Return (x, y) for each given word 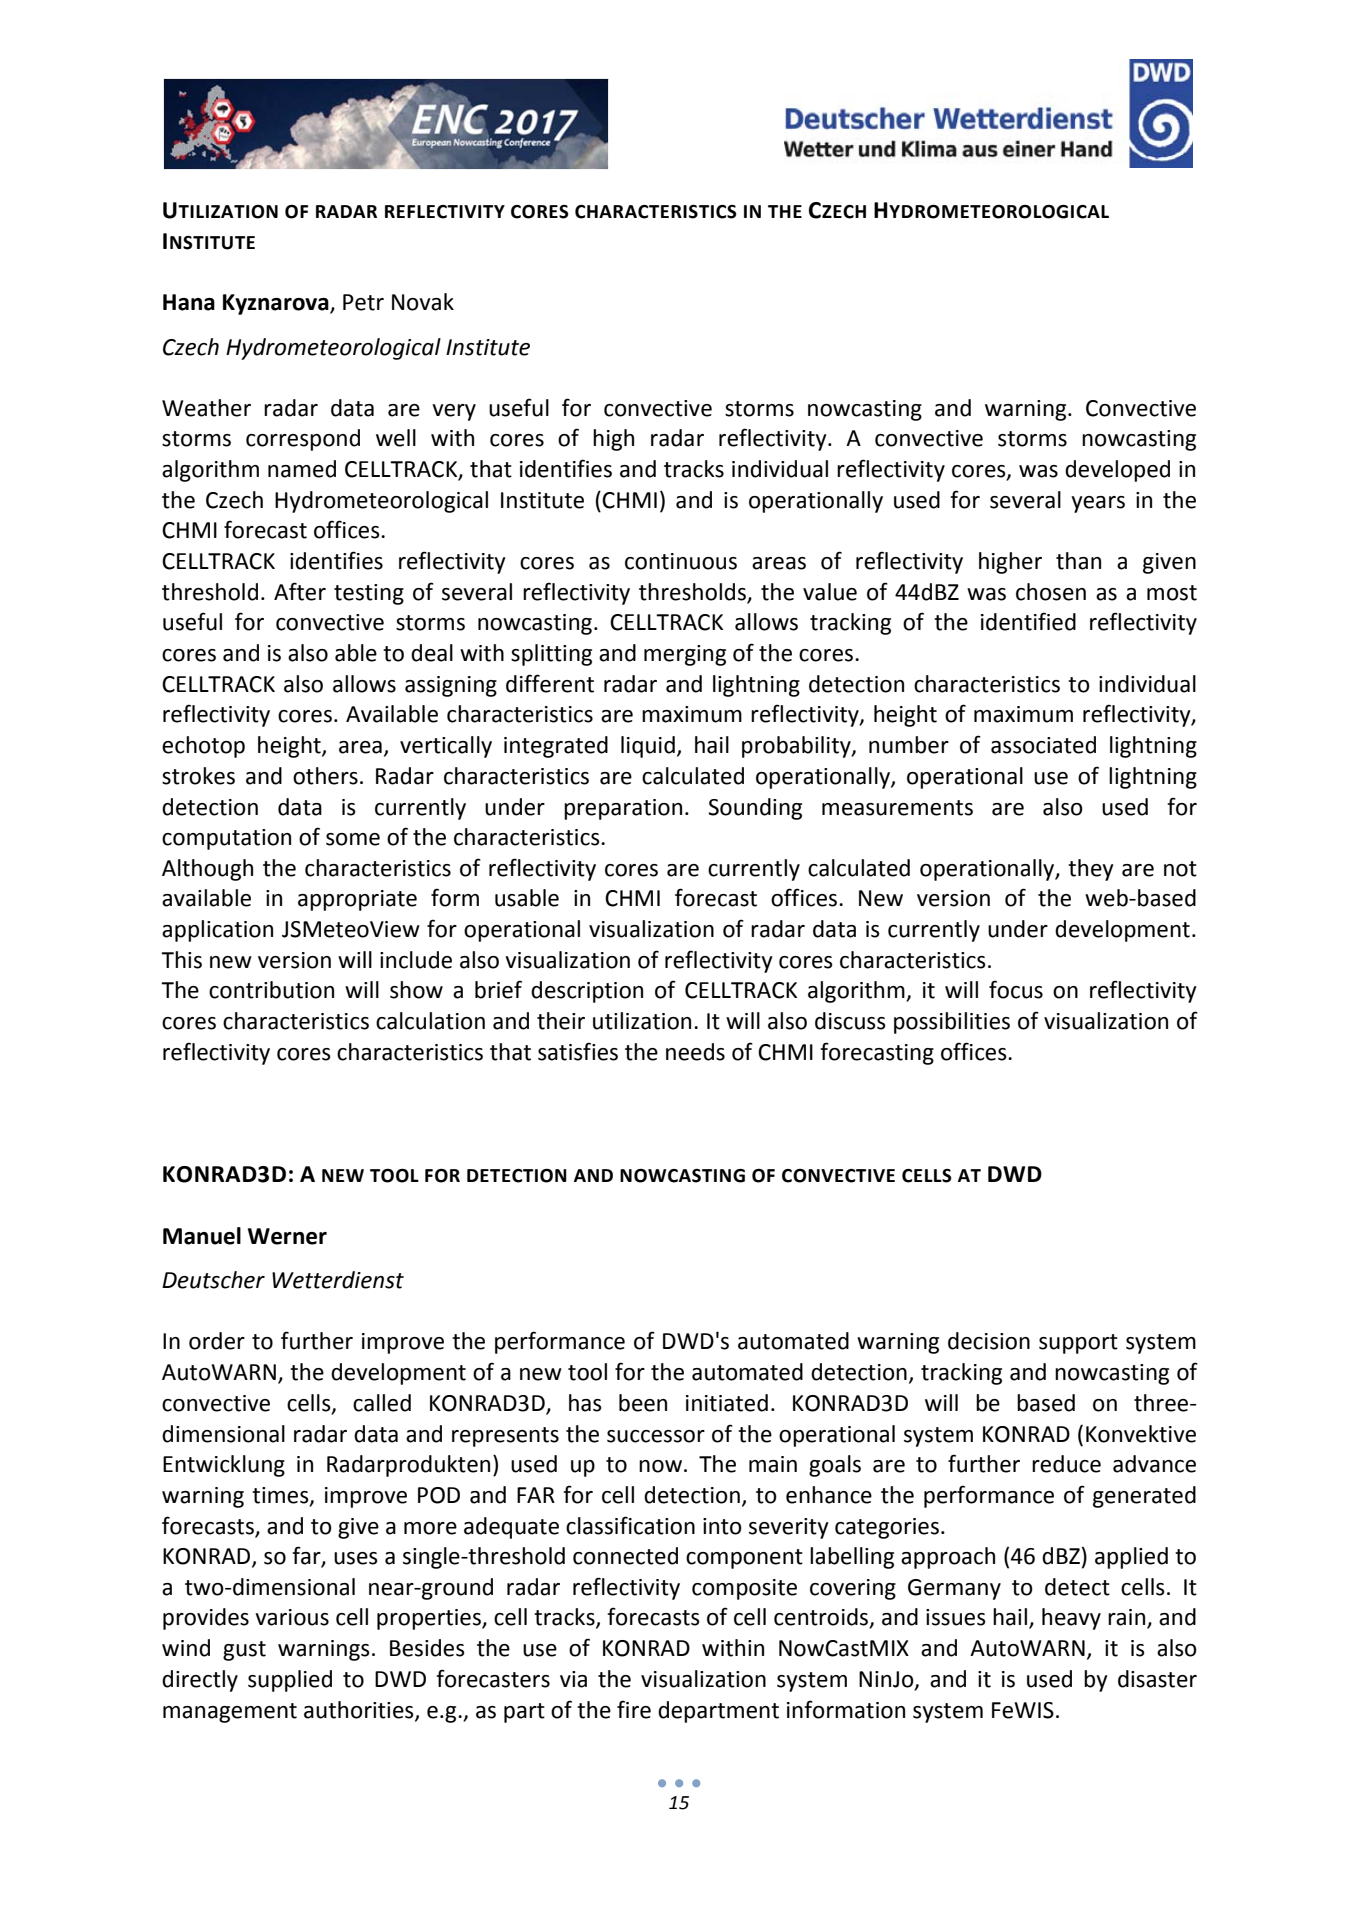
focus (1016, 989)
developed (1117, 471)
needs (695, 1052)
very (454, 412)
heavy (1071, 1619)
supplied (290, 1681)
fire (634, 1709)
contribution (271, 990)
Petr (363, 302)
